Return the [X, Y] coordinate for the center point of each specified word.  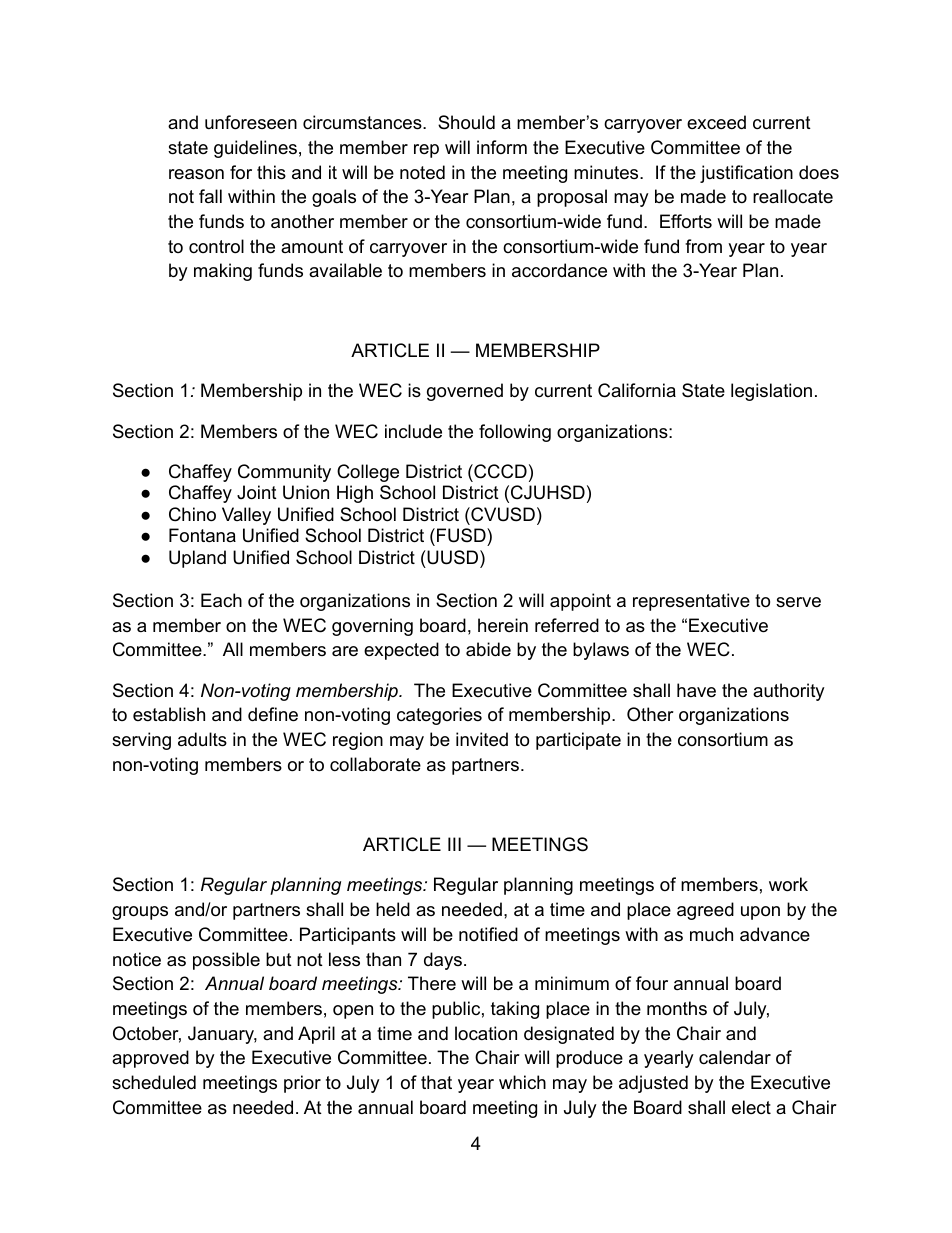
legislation [771, 392]
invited [482, 739]
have [696, 690]
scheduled [154, 1082]
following [515, 433]
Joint [257, 492]
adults [202, 739]
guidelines [255, 149]
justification [746, 174]
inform [502, 147]
